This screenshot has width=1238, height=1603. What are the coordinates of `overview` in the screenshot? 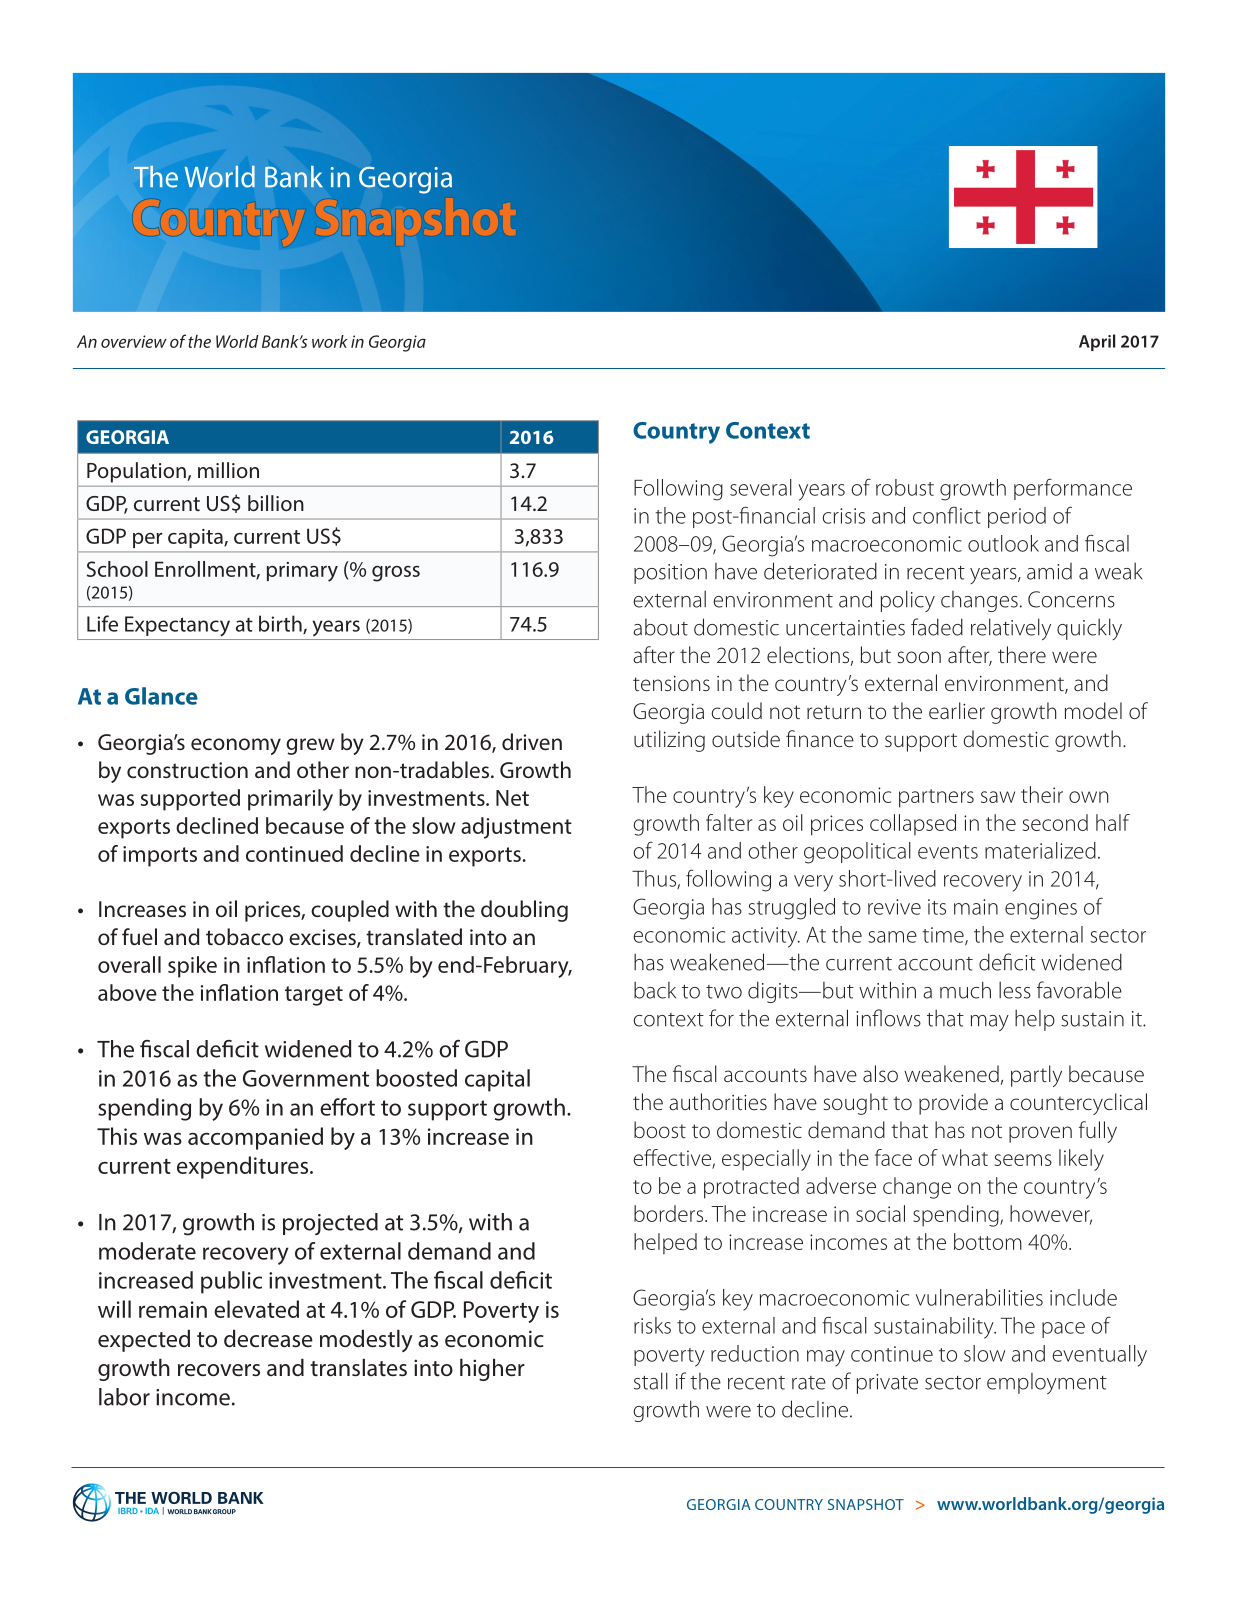 It's located at (134, 341).
